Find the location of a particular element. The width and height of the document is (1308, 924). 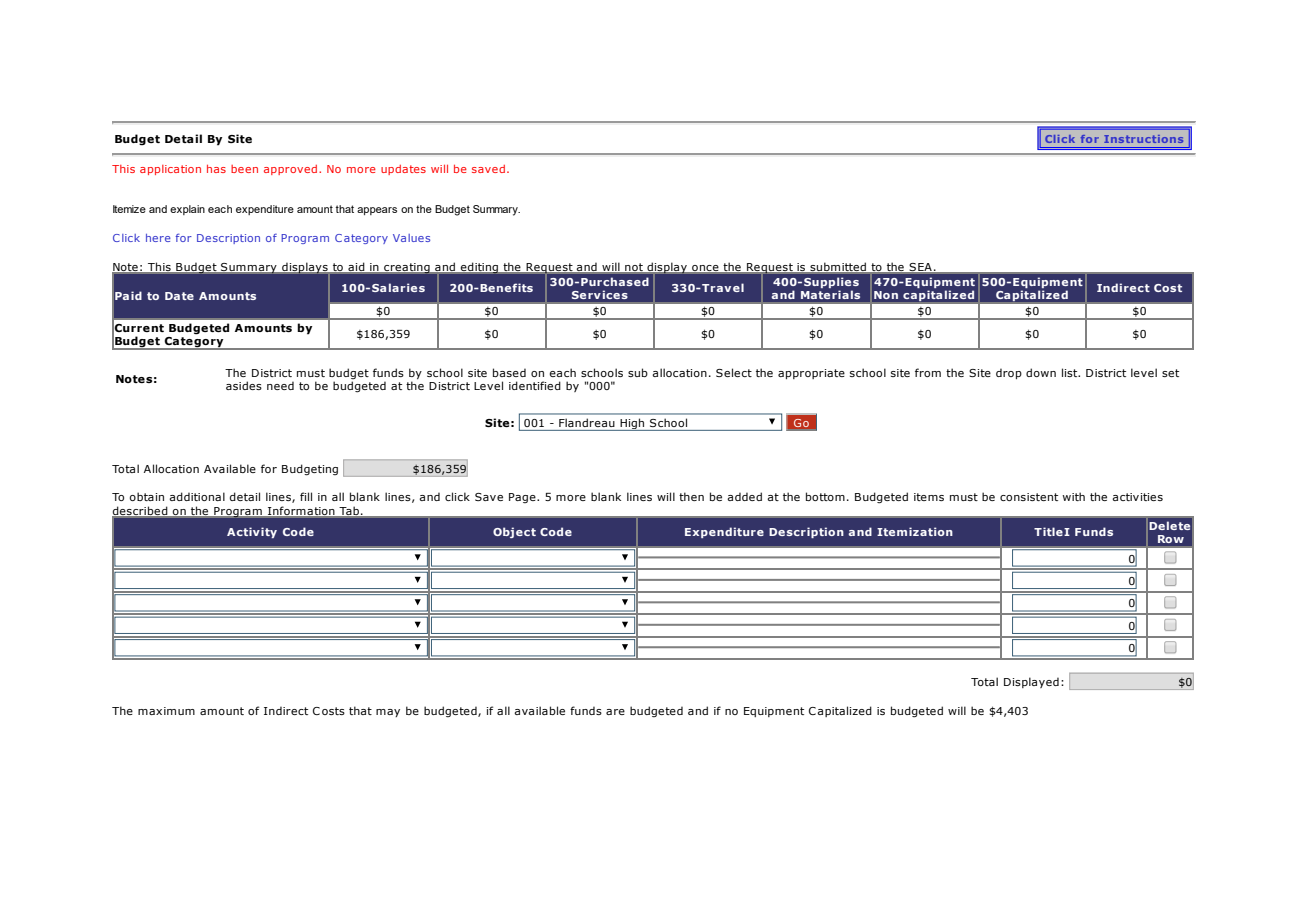

drop is located at coordinates (1009, 373).
